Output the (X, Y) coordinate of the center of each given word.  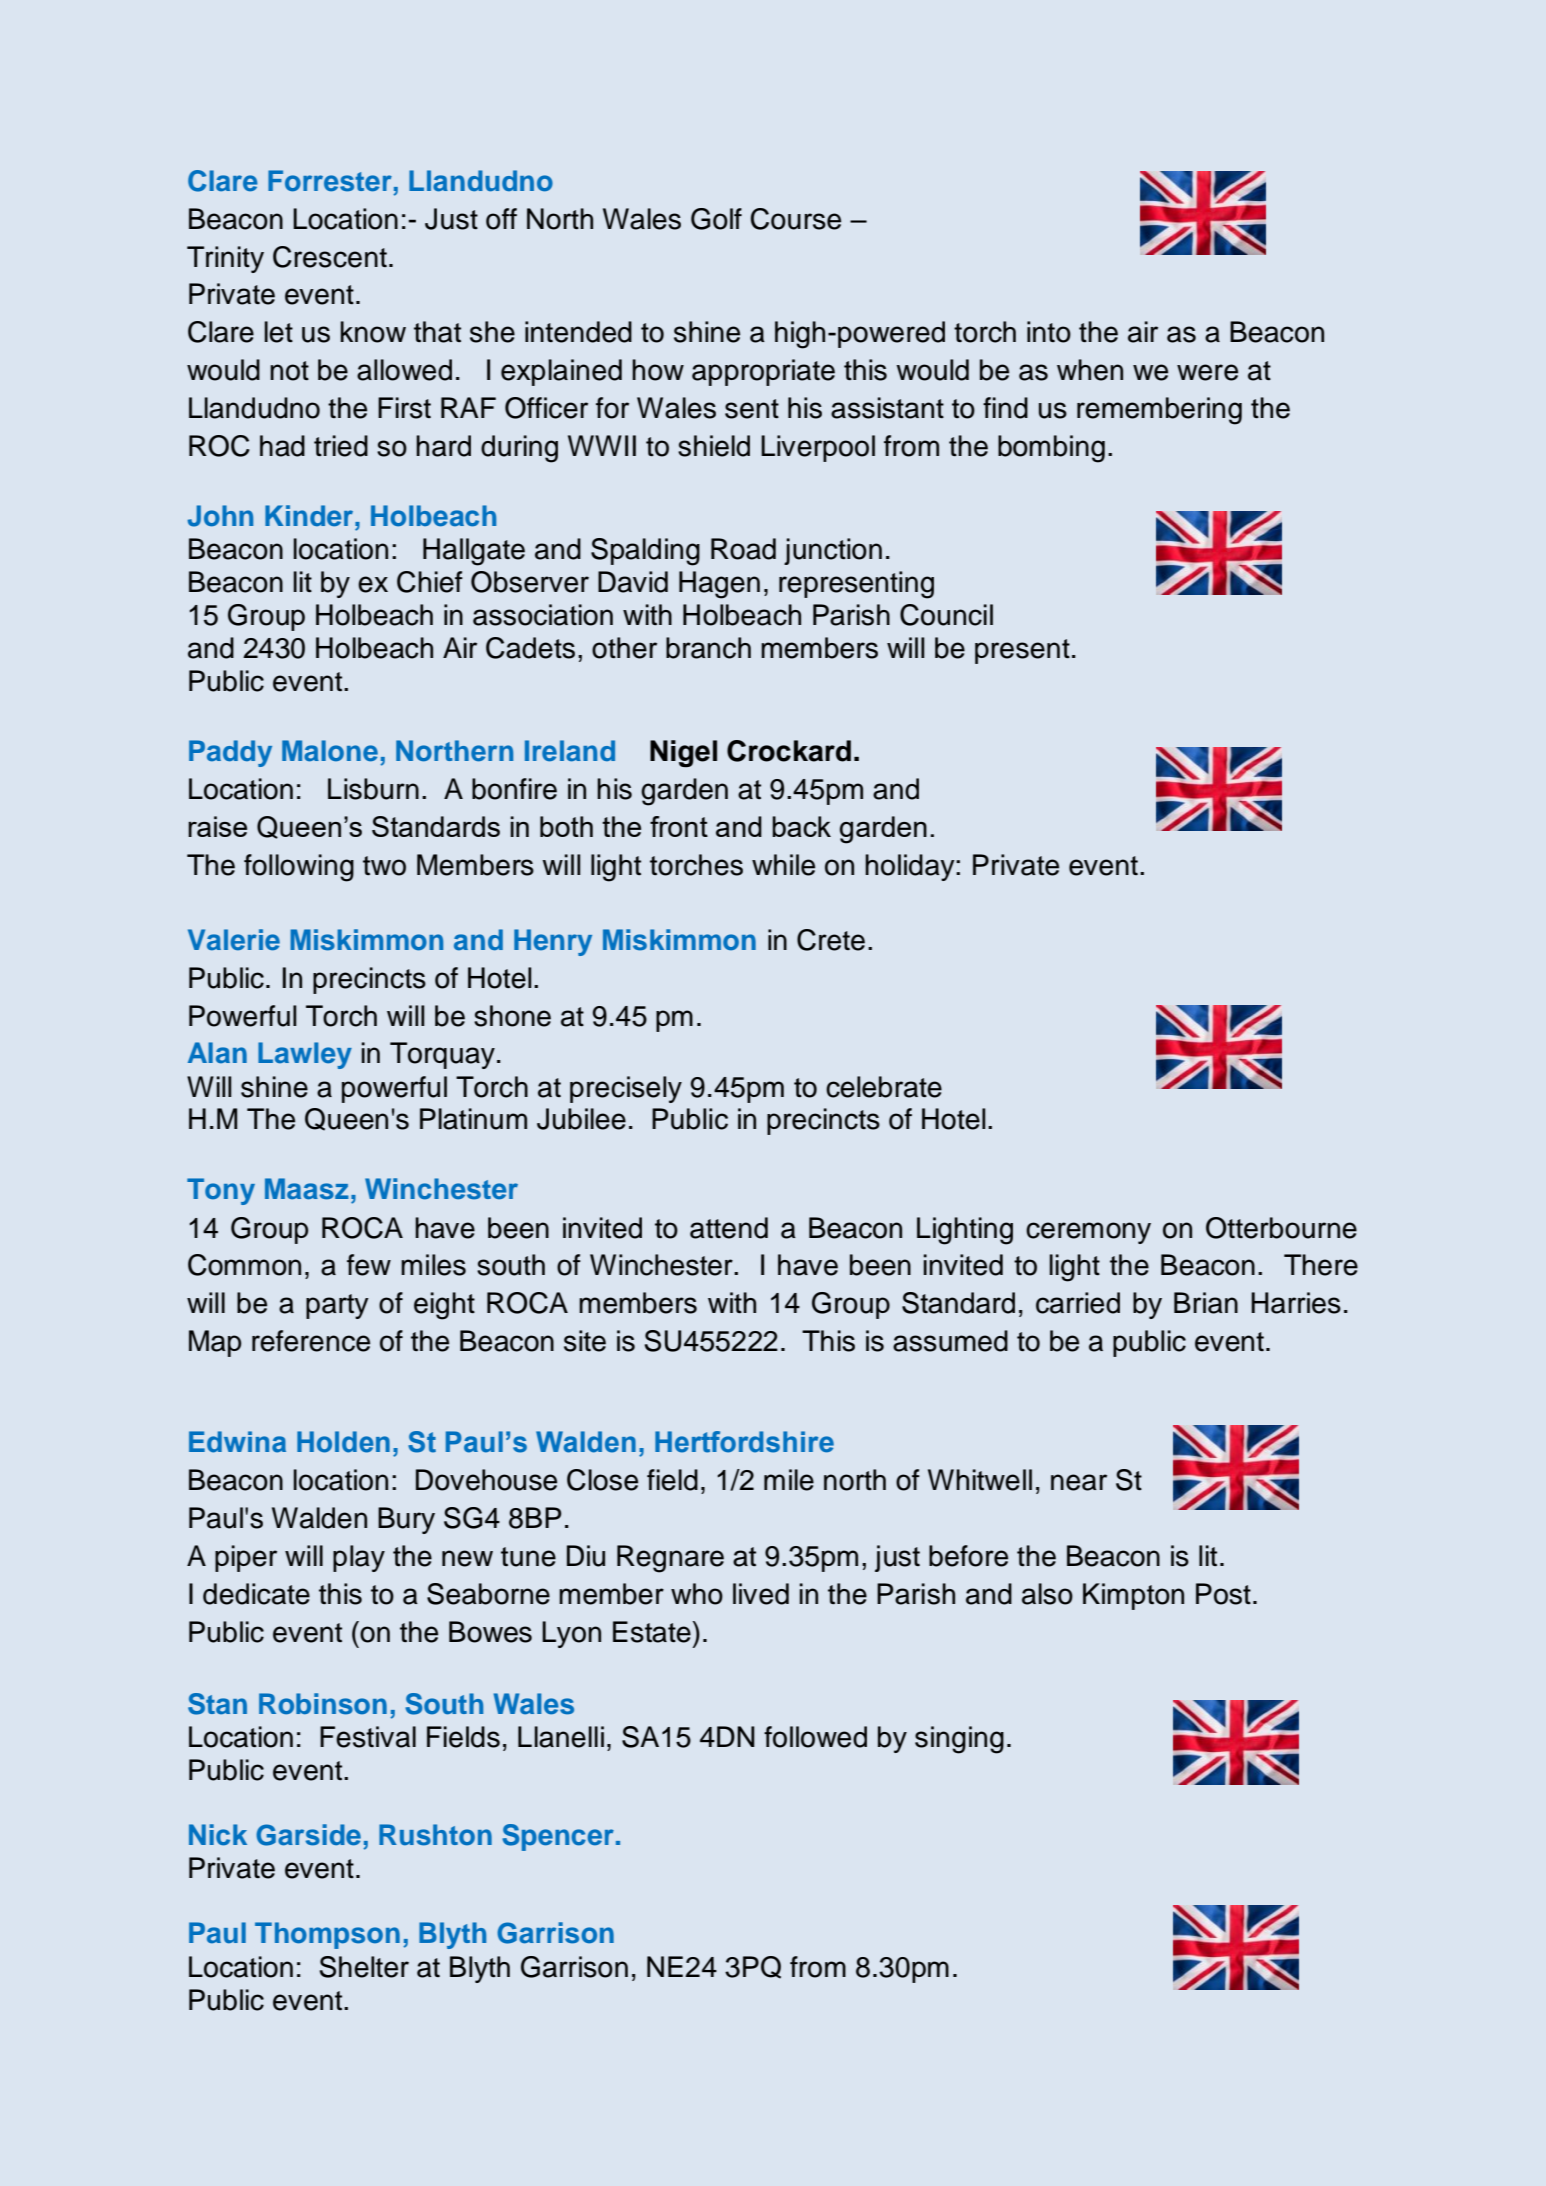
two (384, 866)
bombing (1051, 449)
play (359, 1558)
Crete (831, 940)
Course (796, 219)
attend (729, 1228)
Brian (1206, 1303)
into (1049, 332)
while (783, 865)
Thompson (327, 1935)
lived (761, 1594)
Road (743, 549)
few (369, 1265)
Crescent (330, 257)
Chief (430, 582)
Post (1223, 1594)
